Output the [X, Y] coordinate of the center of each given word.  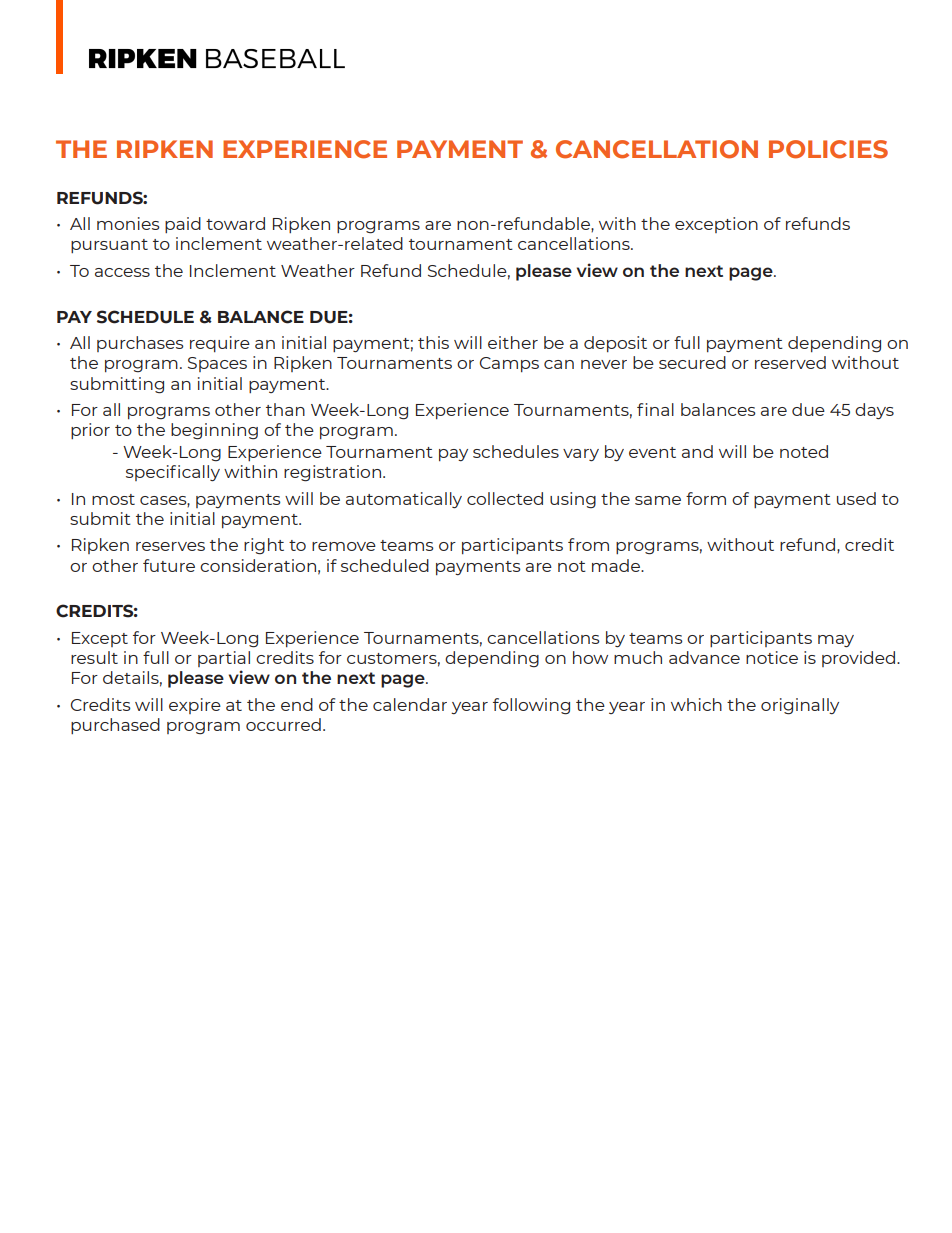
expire [195, 706]
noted [804, 451]
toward [235, 223]
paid [183, 225]
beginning [214, 431]
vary [581, 455]
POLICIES [828, 149]
